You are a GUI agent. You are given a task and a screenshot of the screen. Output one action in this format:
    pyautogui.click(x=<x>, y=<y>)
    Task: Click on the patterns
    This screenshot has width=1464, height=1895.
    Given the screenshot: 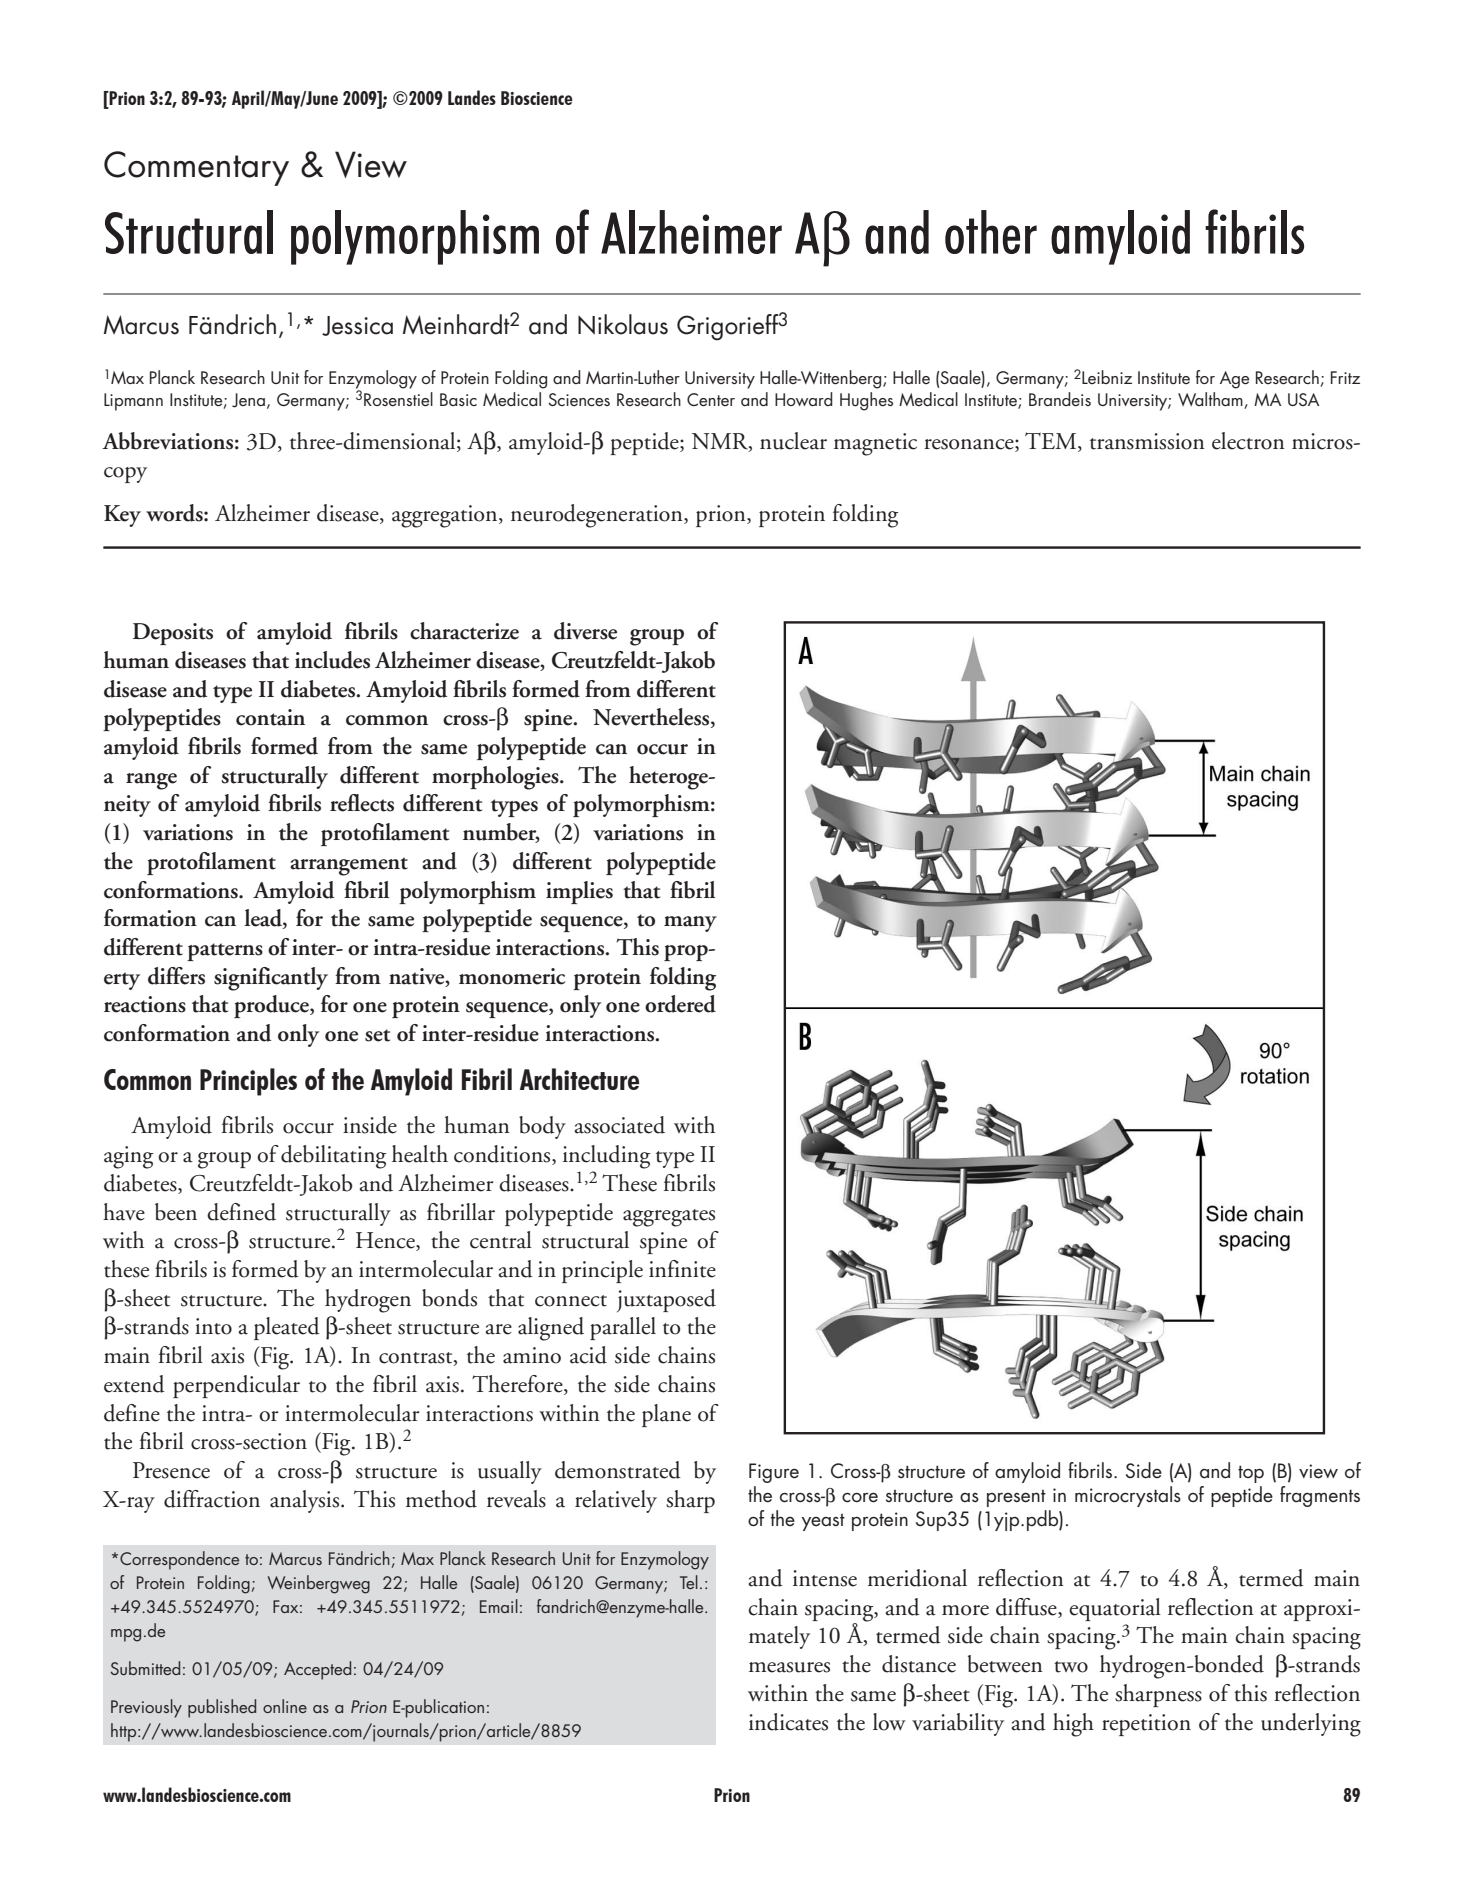 What is the action you would take?
    pyautogui.click(x=225, y=952)
